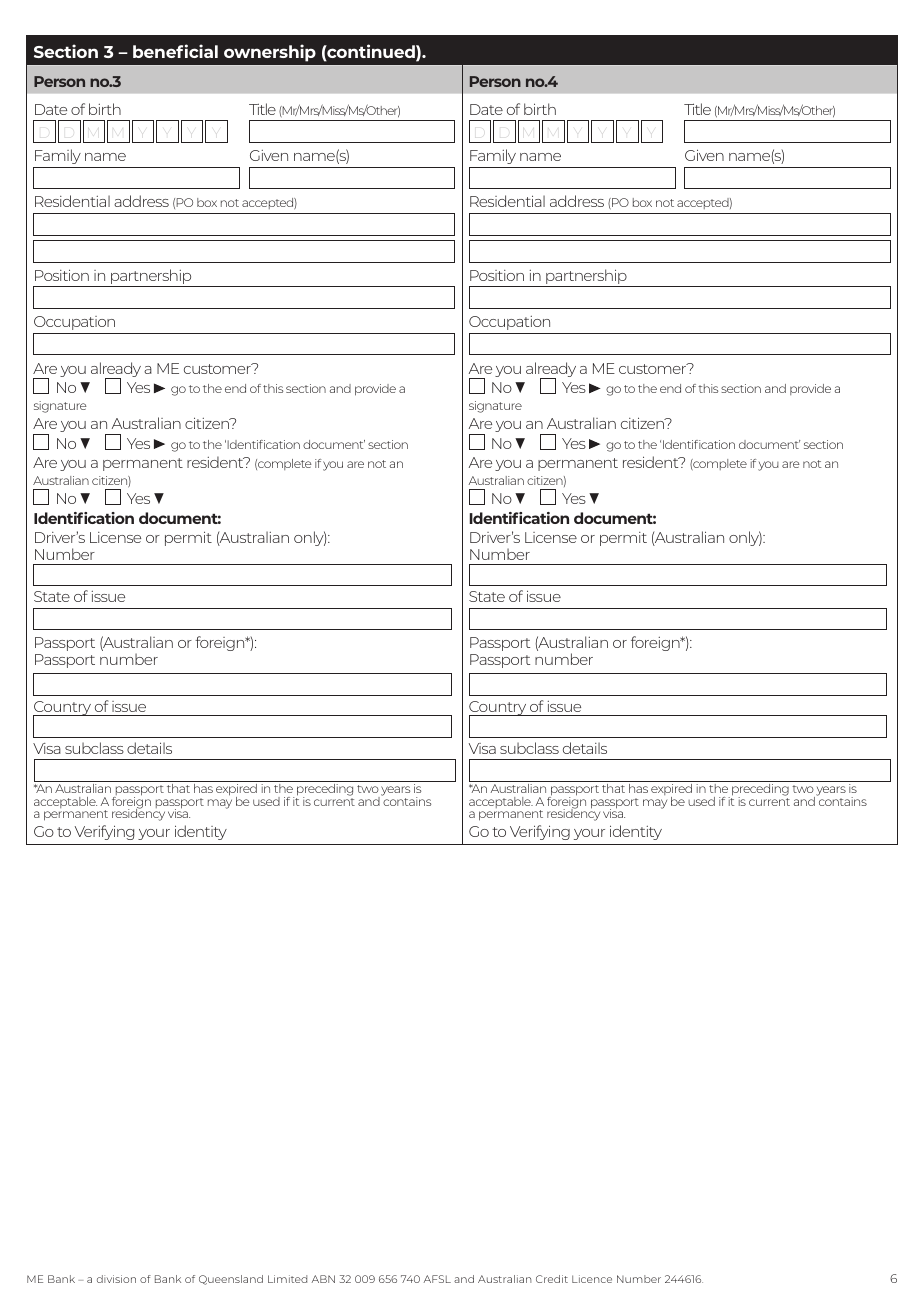 Image resolution: width=924 pixels, height=1308 pixels. What do you see at coordinates (287, 1279) in the screenshot?
I see `Limited` at bounding box center [287, 1279].
